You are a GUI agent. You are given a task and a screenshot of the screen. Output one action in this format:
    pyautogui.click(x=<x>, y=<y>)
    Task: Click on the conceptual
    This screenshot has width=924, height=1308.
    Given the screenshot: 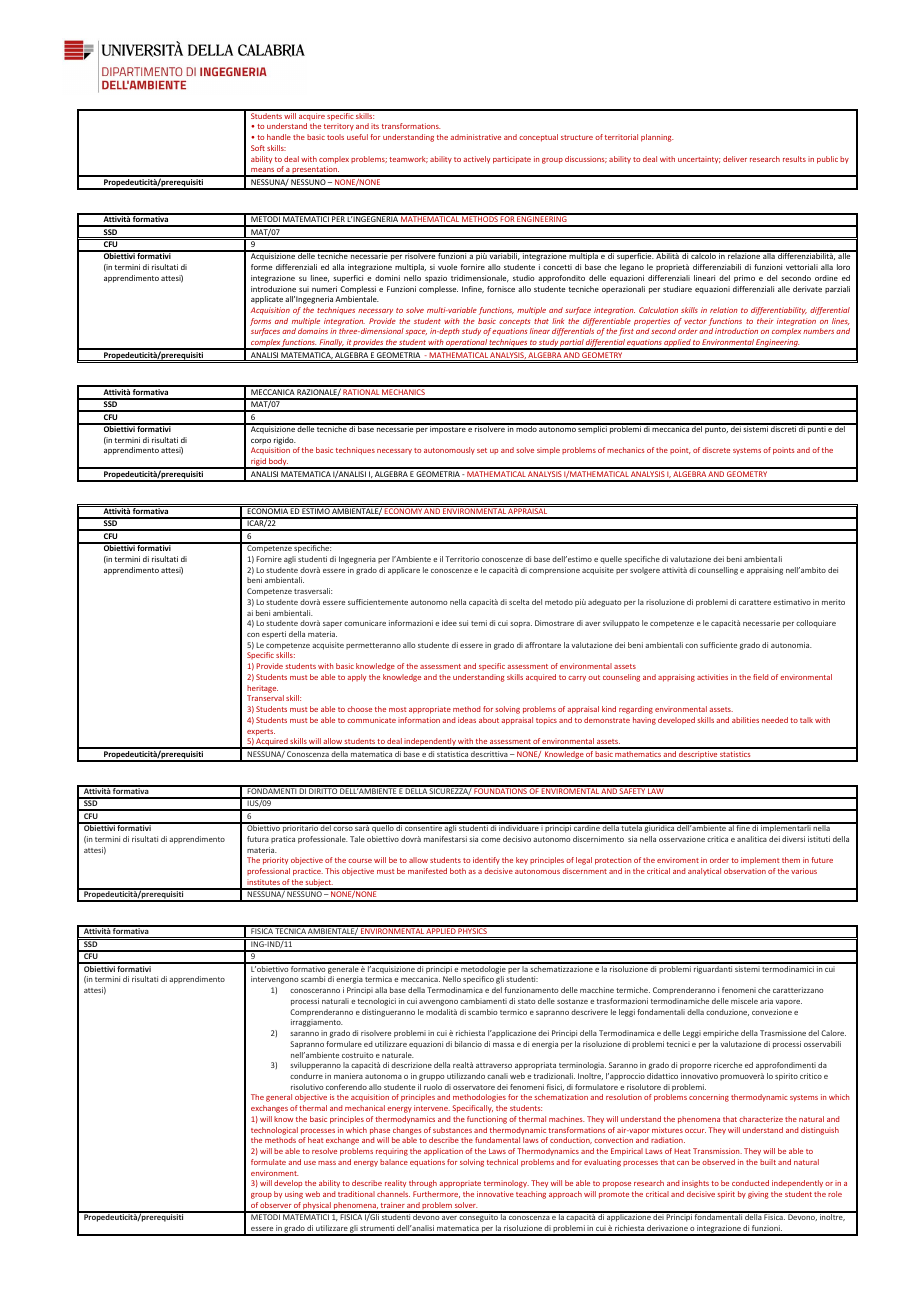 What is the action you would take?
    pyautogui.click(x=538, y=138)
